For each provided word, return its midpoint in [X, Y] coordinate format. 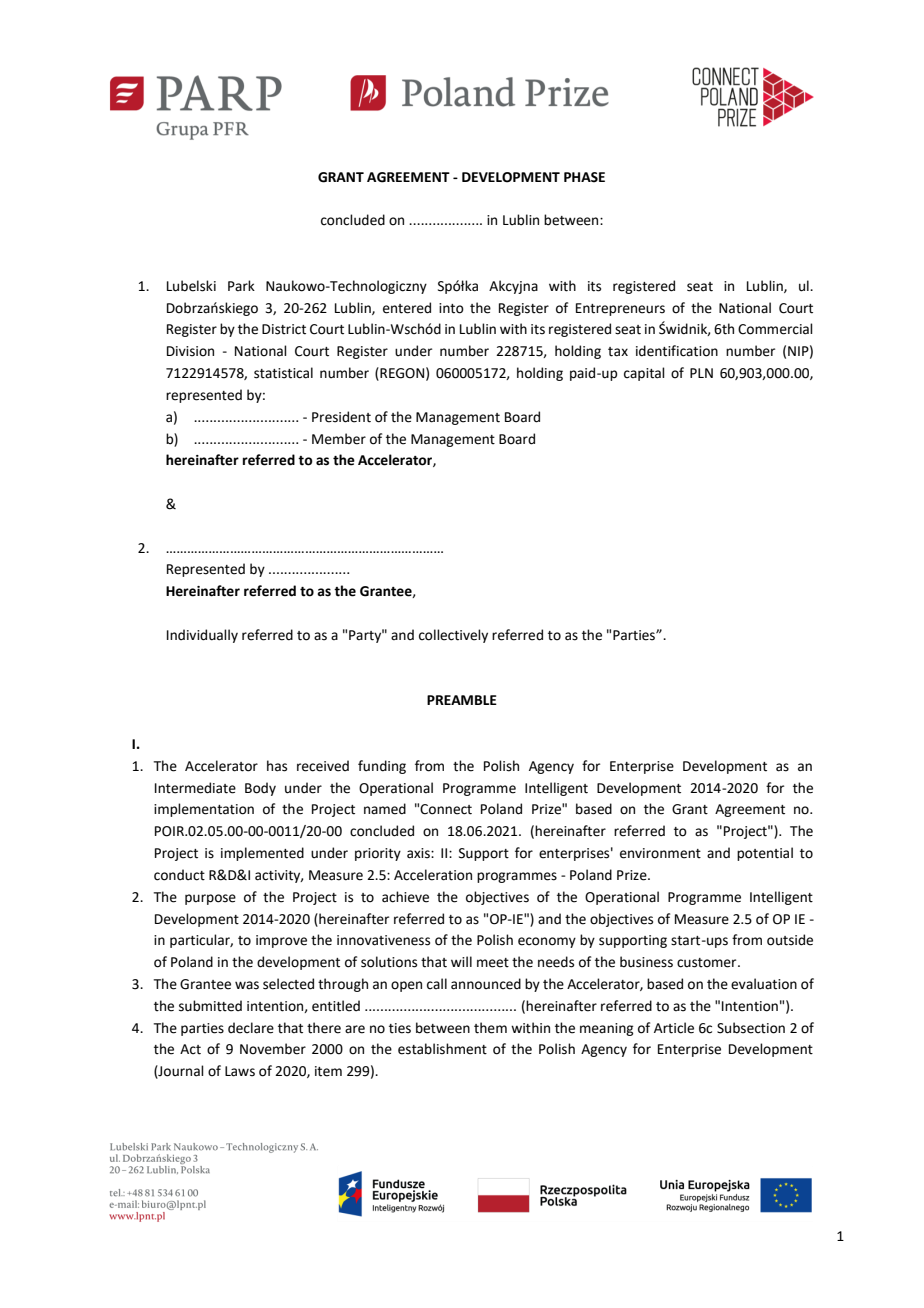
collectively [453, 636]
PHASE [584, 177]
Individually [202, 636]
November [273, 1049]
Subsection [751, 1028]
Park [241, 285]
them [490, 1028]
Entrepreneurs [620, 309]
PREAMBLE [462, 700]
